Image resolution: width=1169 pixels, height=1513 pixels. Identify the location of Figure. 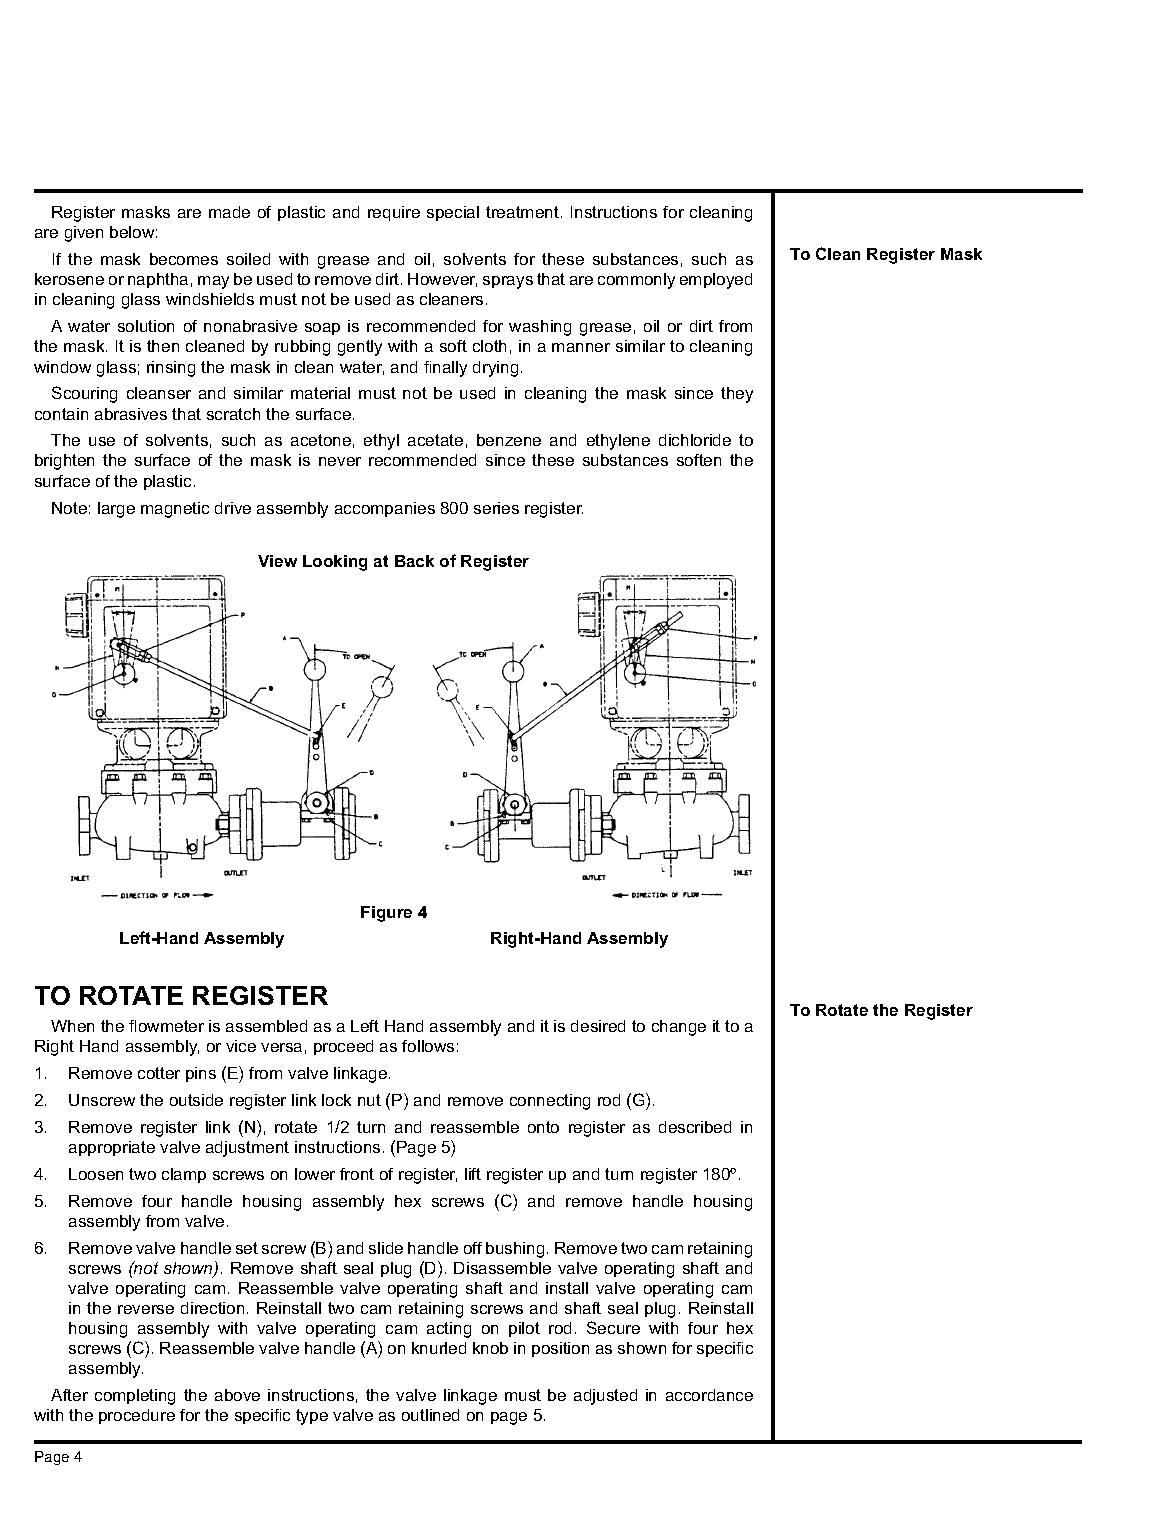
(386, 914).
